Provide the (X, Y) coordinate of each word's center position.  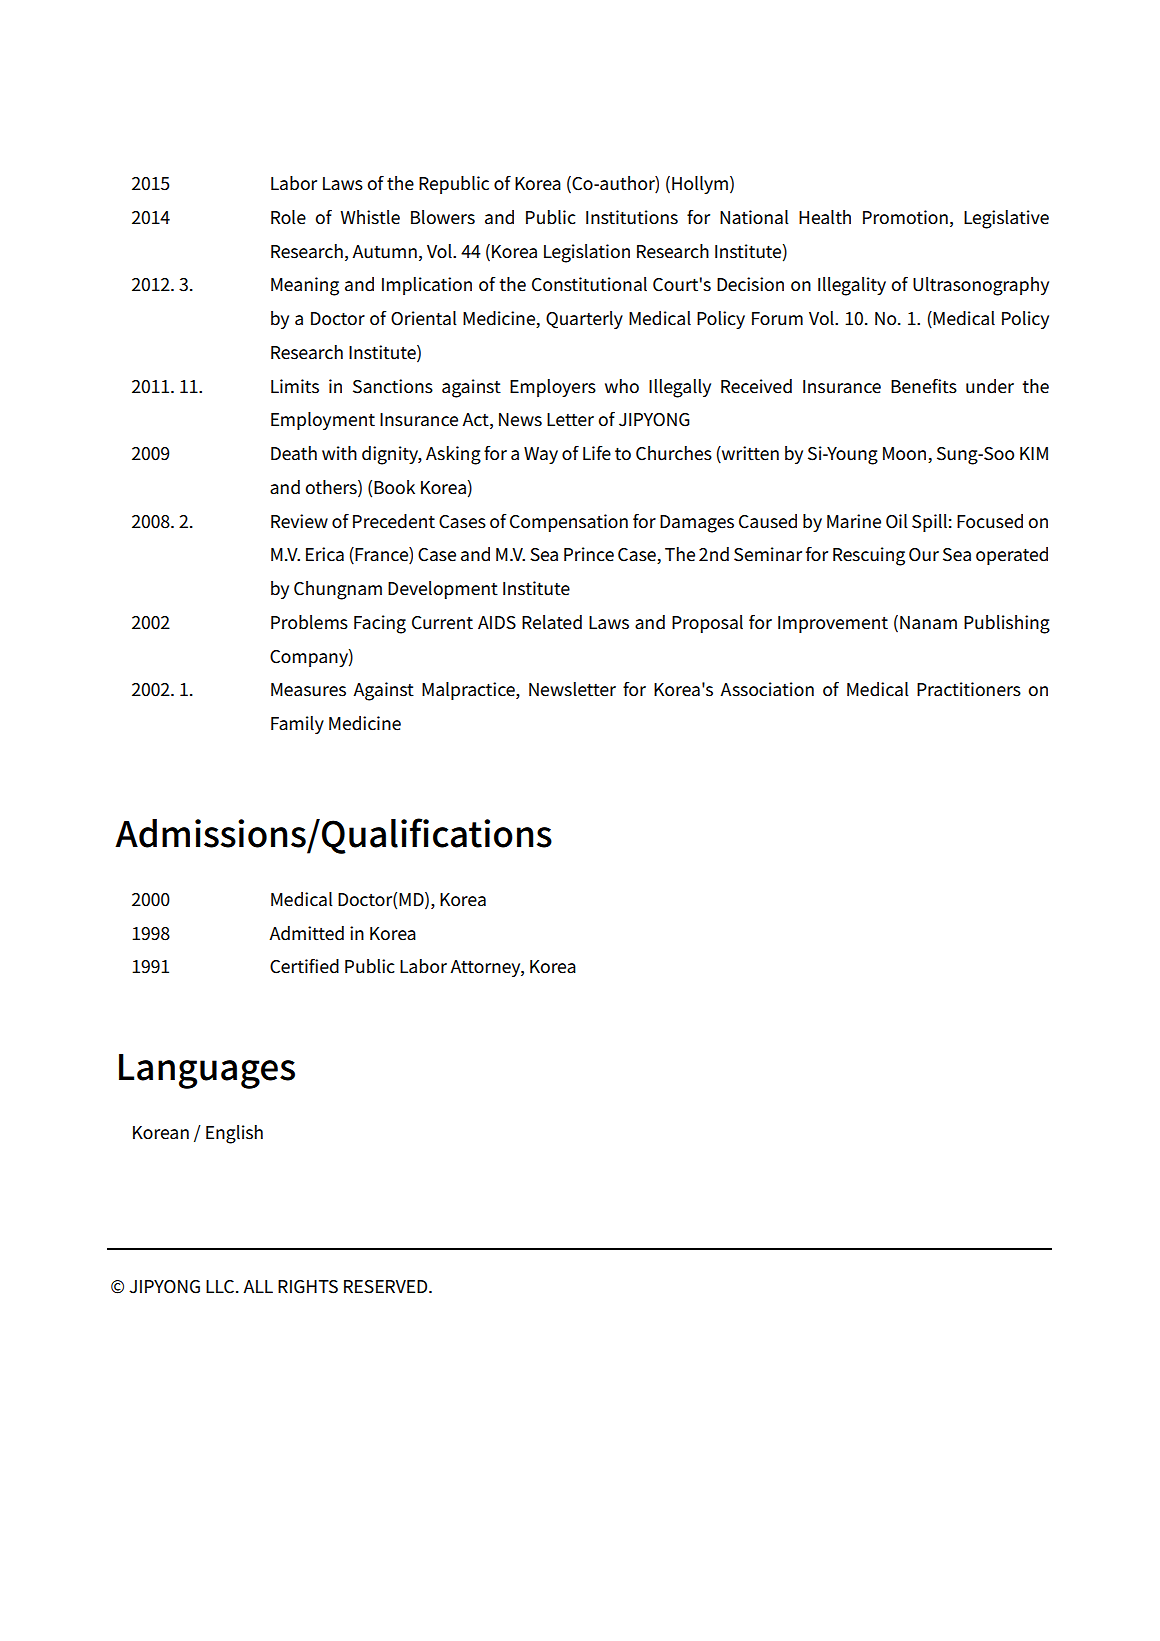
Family (297, 725)
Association (767, 689)
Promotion (905, 217)
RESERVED (387, 1287)
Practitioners (969, 689)
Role (288, 217)
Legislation (587, 253)
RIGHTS (308, 1287)
